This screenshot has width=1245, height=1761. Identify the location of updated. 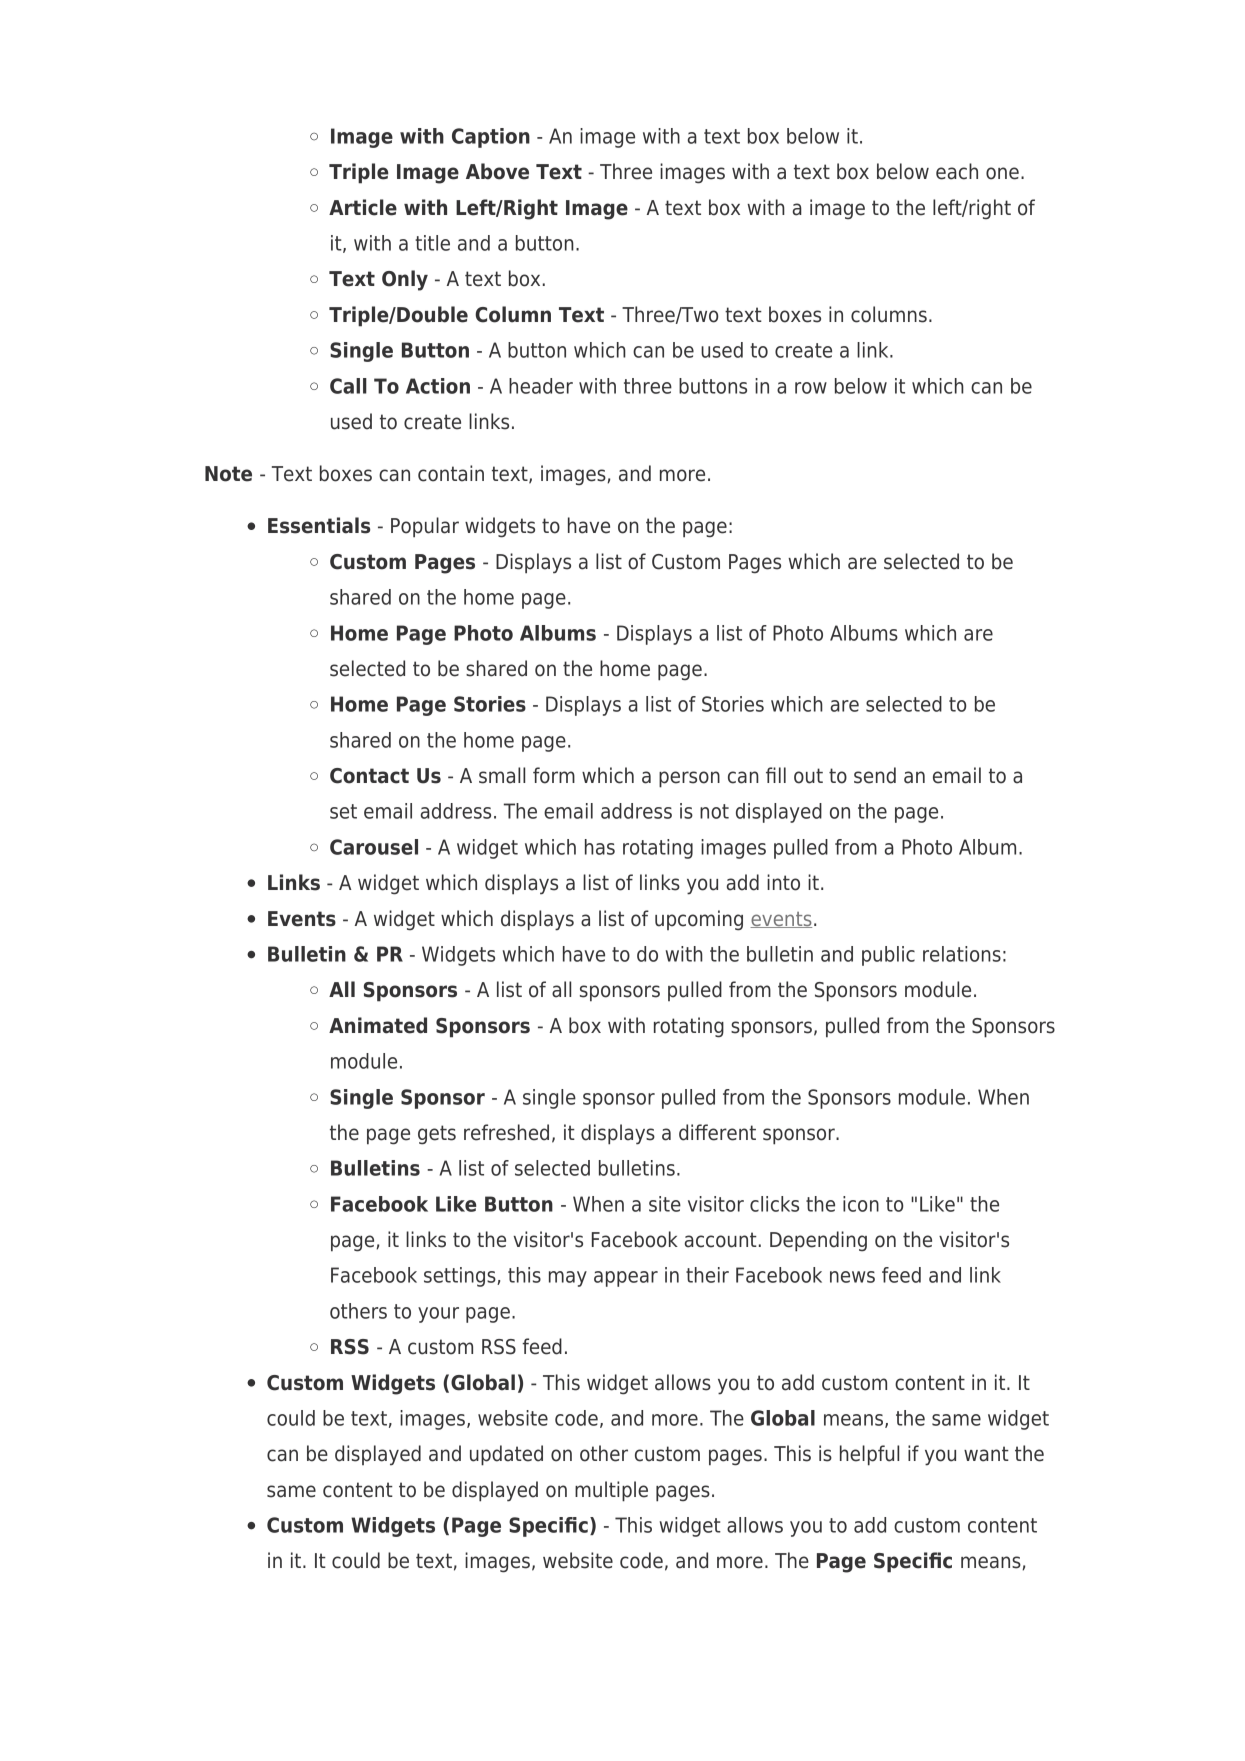
(506, 1455).
